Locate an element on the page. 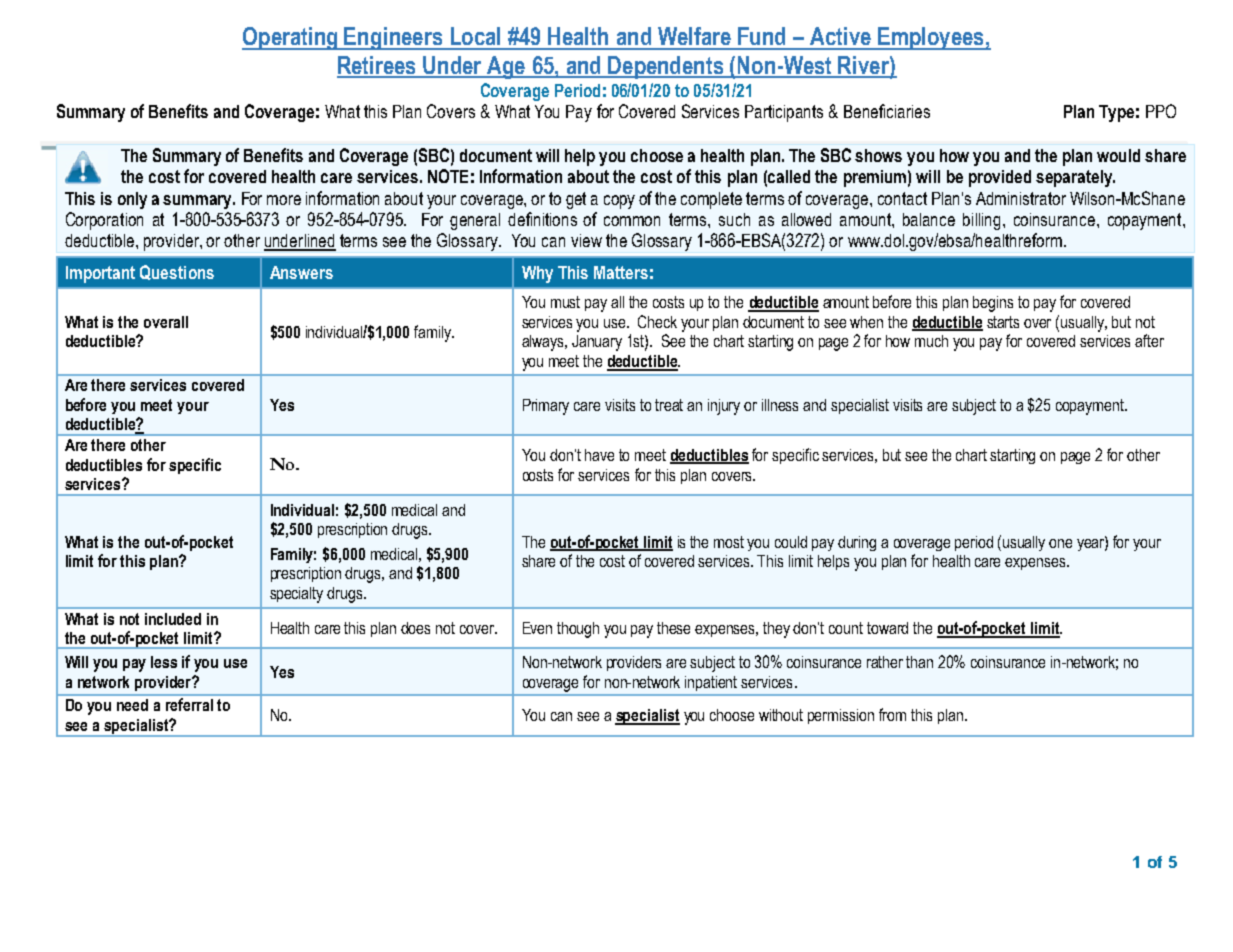 The height and width of the image is (952, 1233). Employees is located at coordinates (931, 38).
